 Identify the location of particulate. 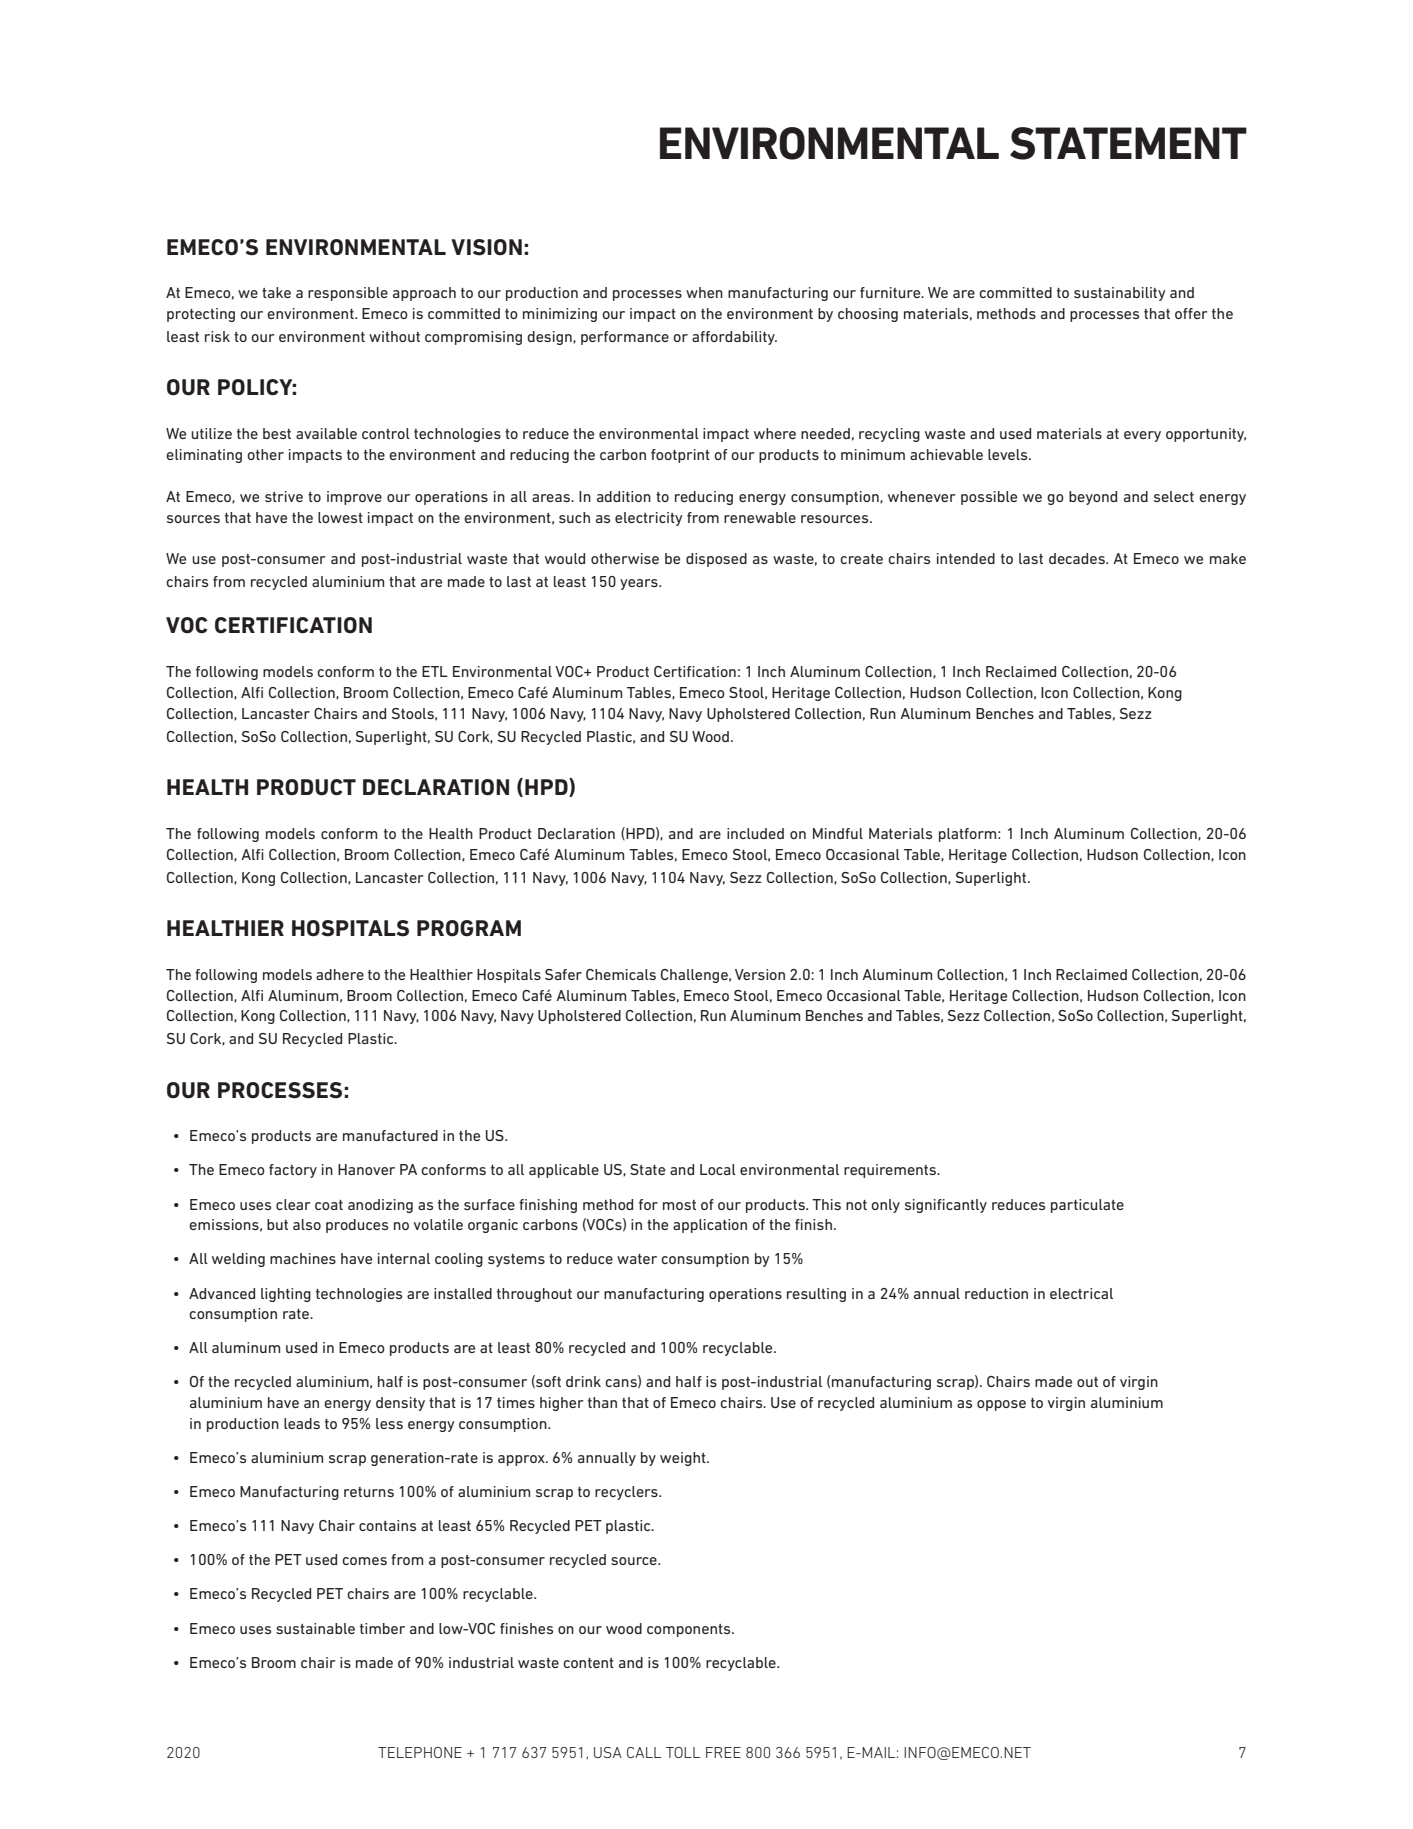
(1087, 1206).
